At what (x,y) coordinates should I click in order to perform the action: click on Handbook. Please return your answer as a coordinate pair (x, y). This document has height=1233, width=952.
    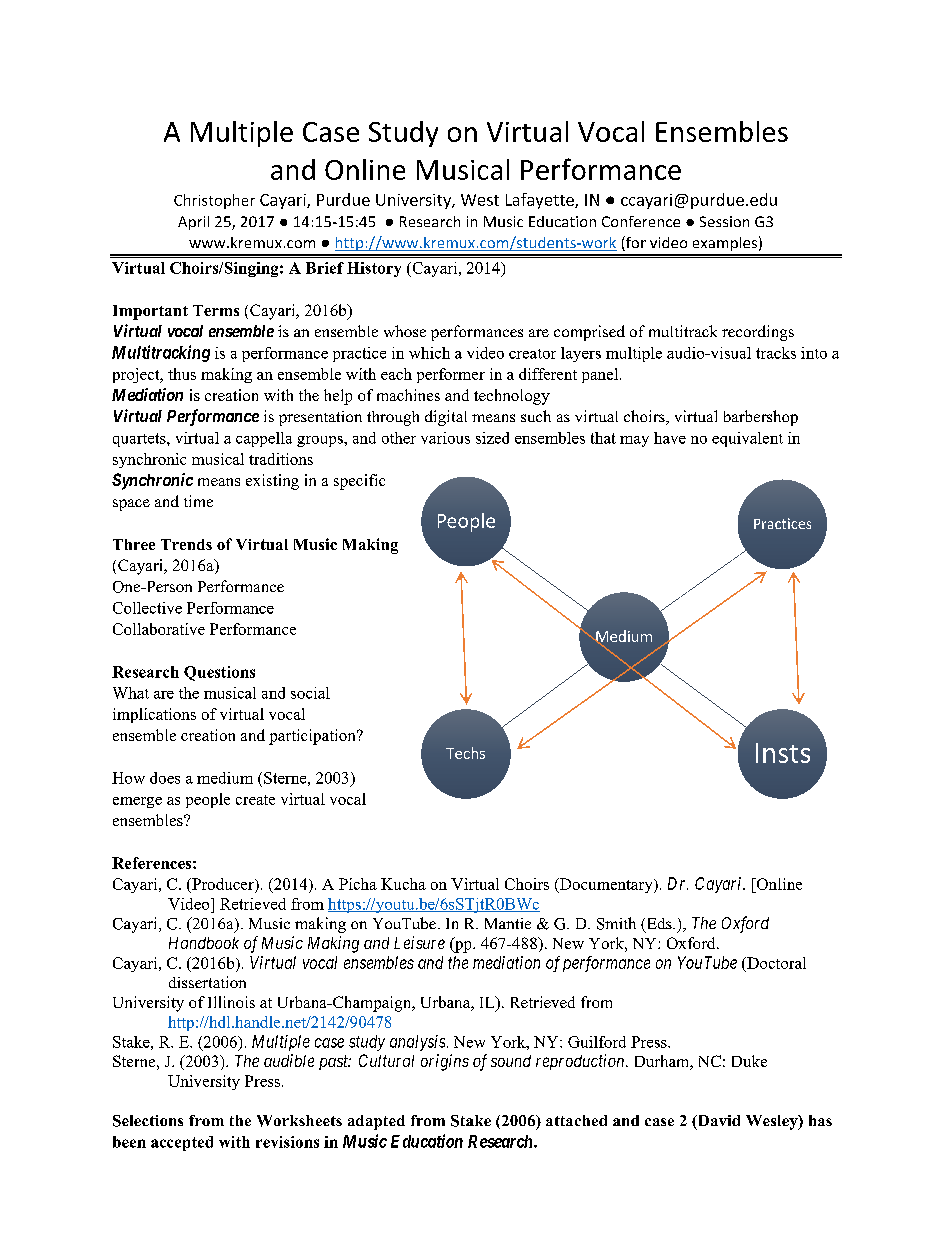
    Looking at the image, I should click on (204, 943).
